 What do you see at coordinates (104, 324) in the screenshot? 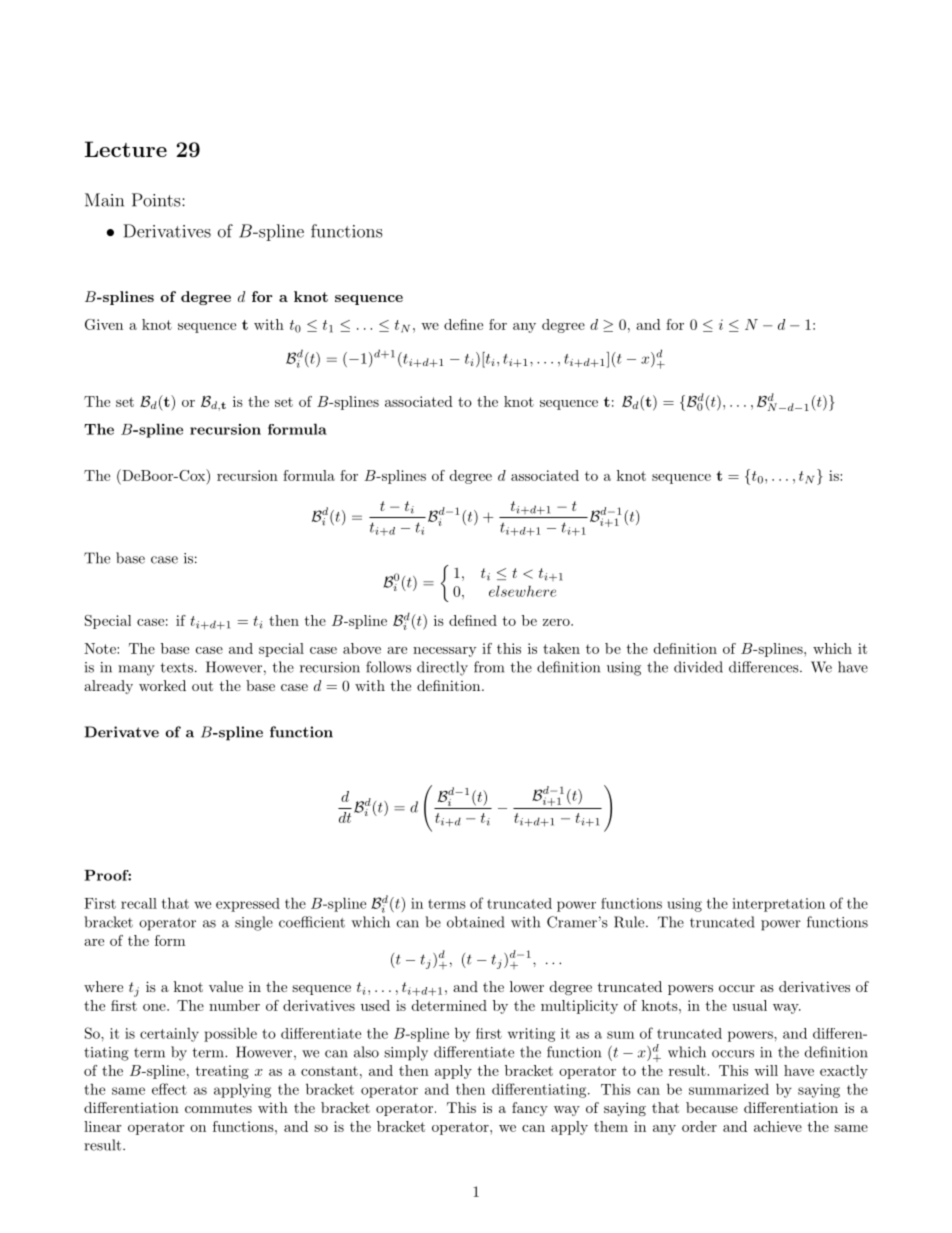
I see `Given` at bounding box center [104, 324].
